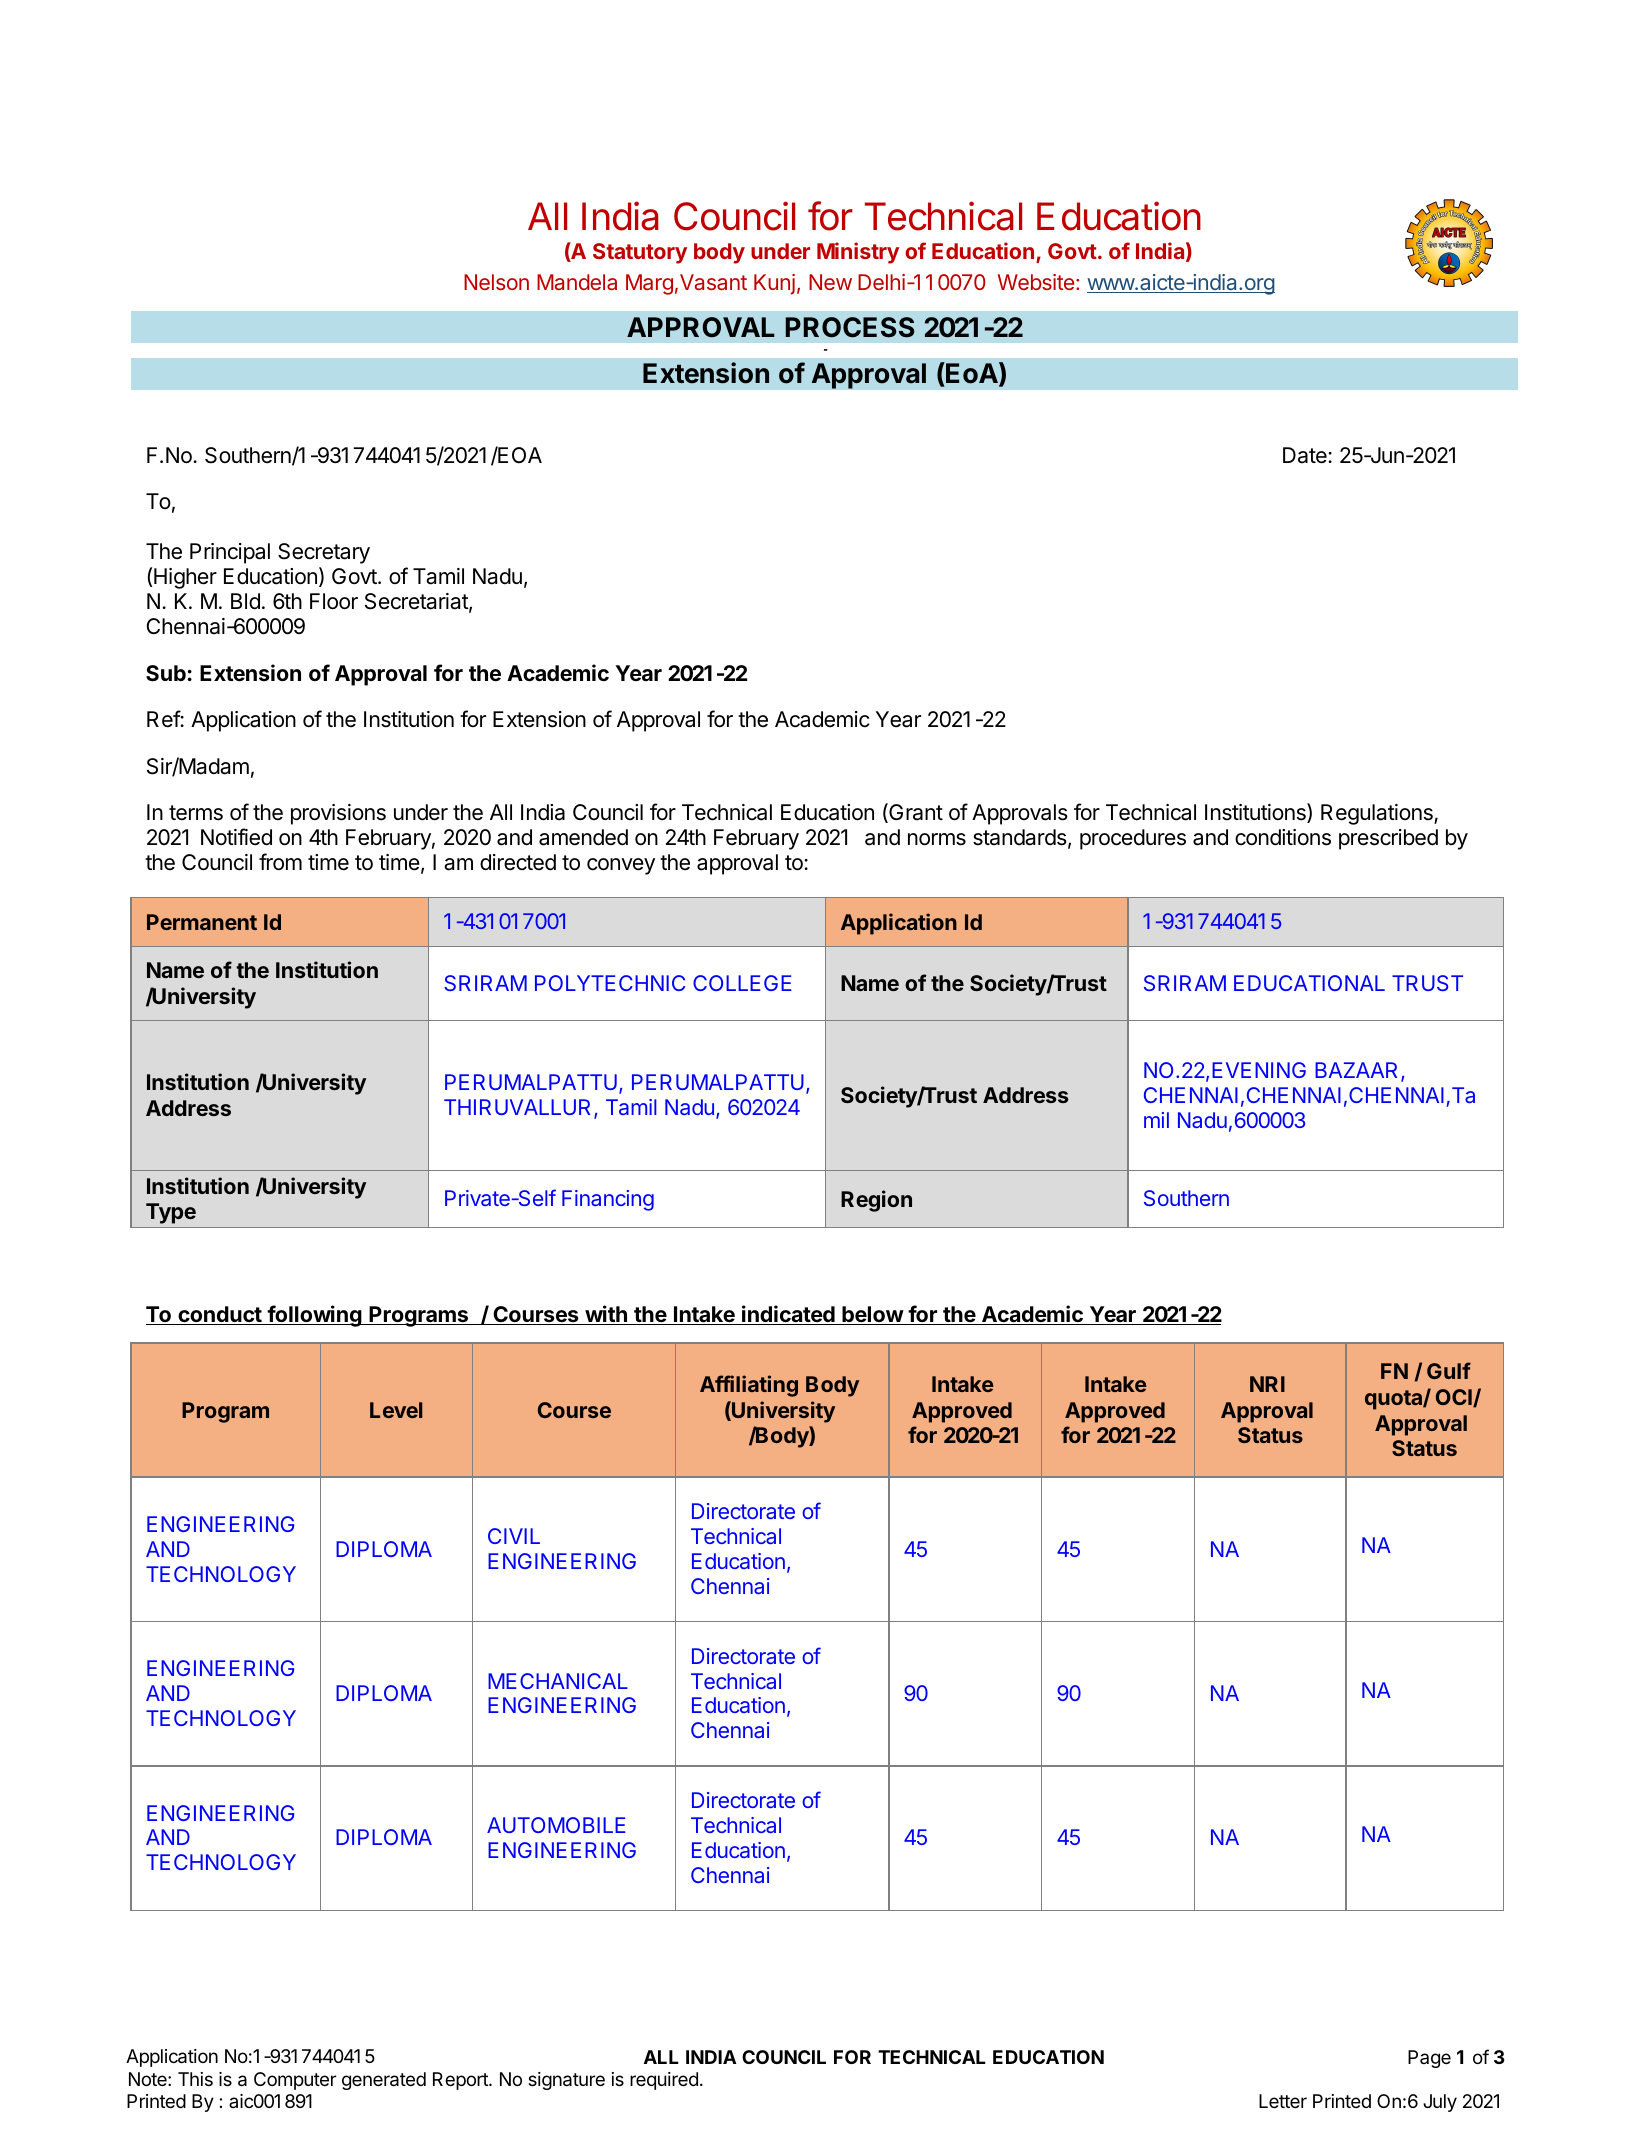 The image size is (1649, 2134). Describe the element at coordinates (937, 839) in the document. I see `norms` at that location.
